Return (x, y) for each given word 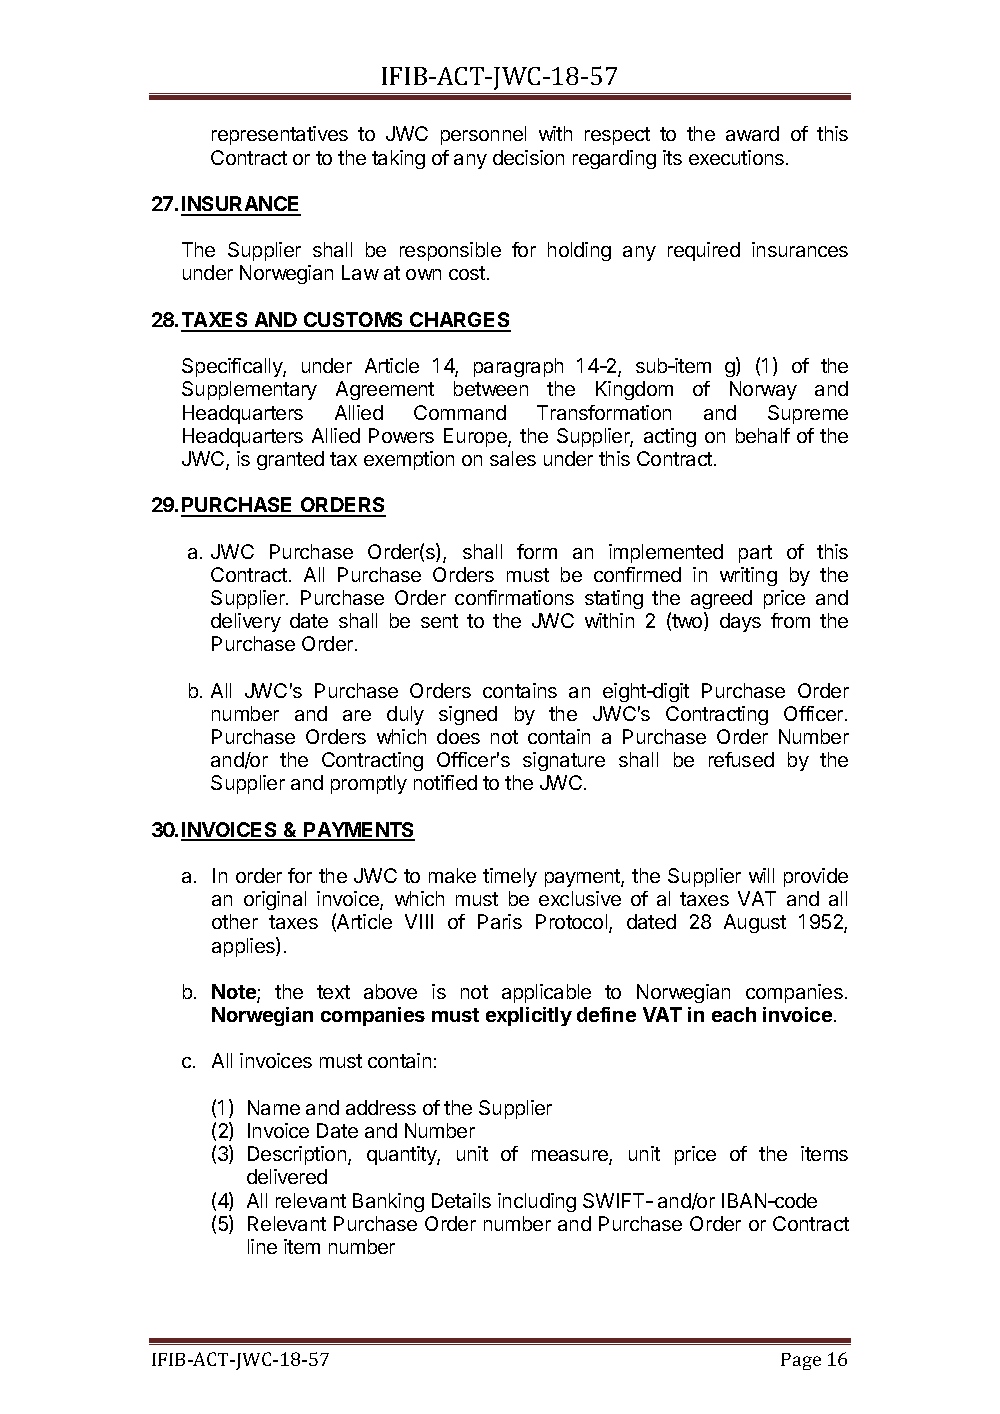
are (357, 715)
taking (398, 159)
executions (736, 157)
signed (468, 715)
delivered (287, 1176)
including (537, 1202)
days (740, 622)
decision (528, 157)
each (734, 1014)
